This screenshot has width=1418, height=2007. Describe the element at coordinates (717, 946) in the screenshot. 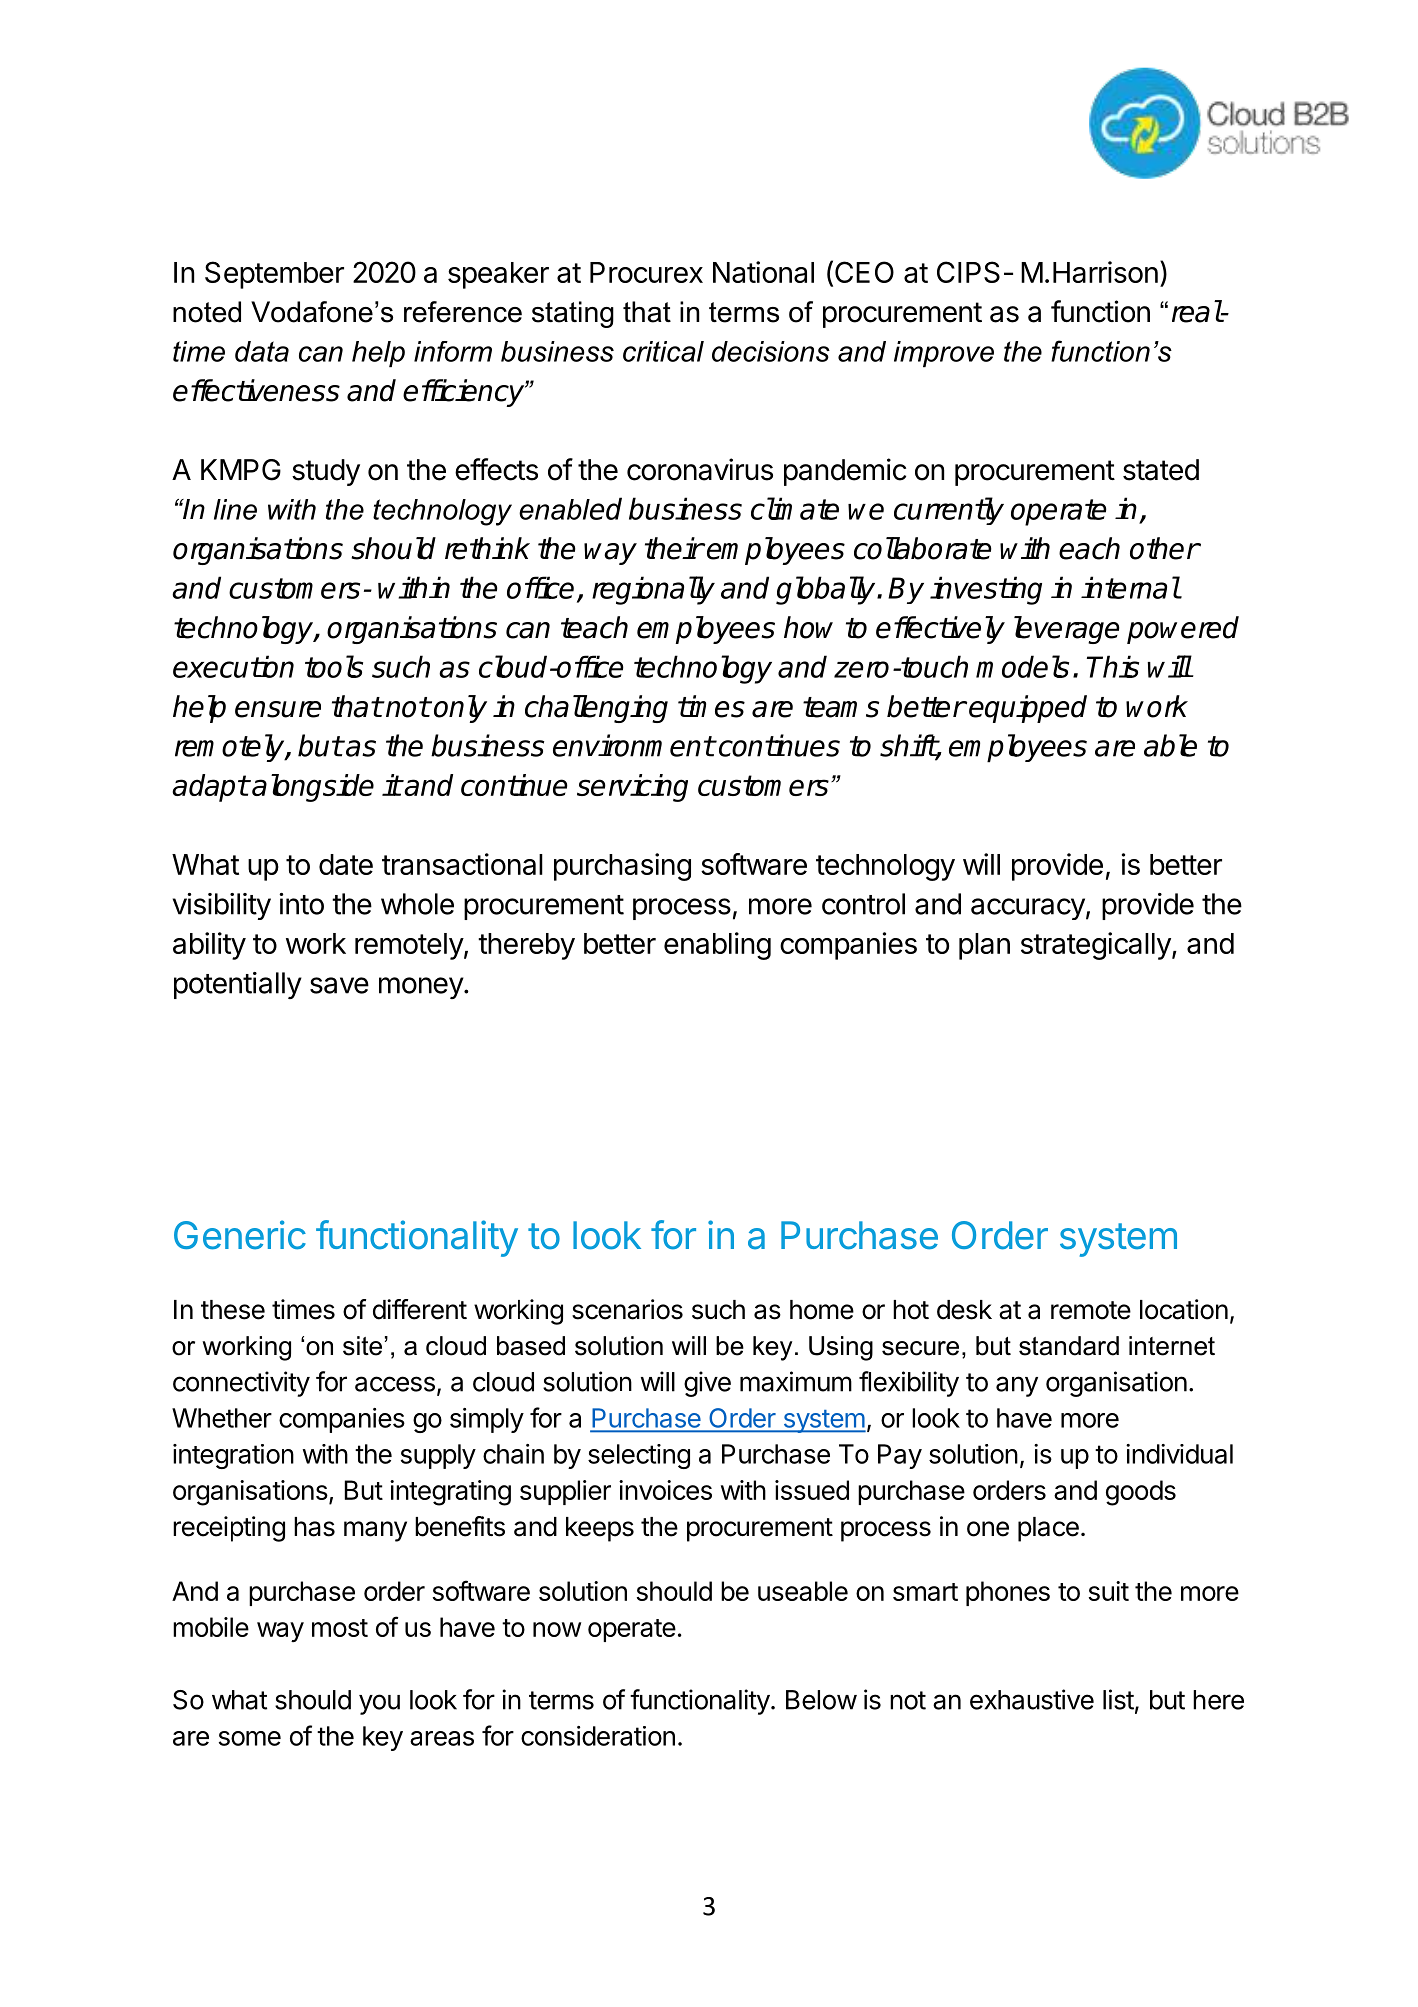

I see `enabling` at that location.
